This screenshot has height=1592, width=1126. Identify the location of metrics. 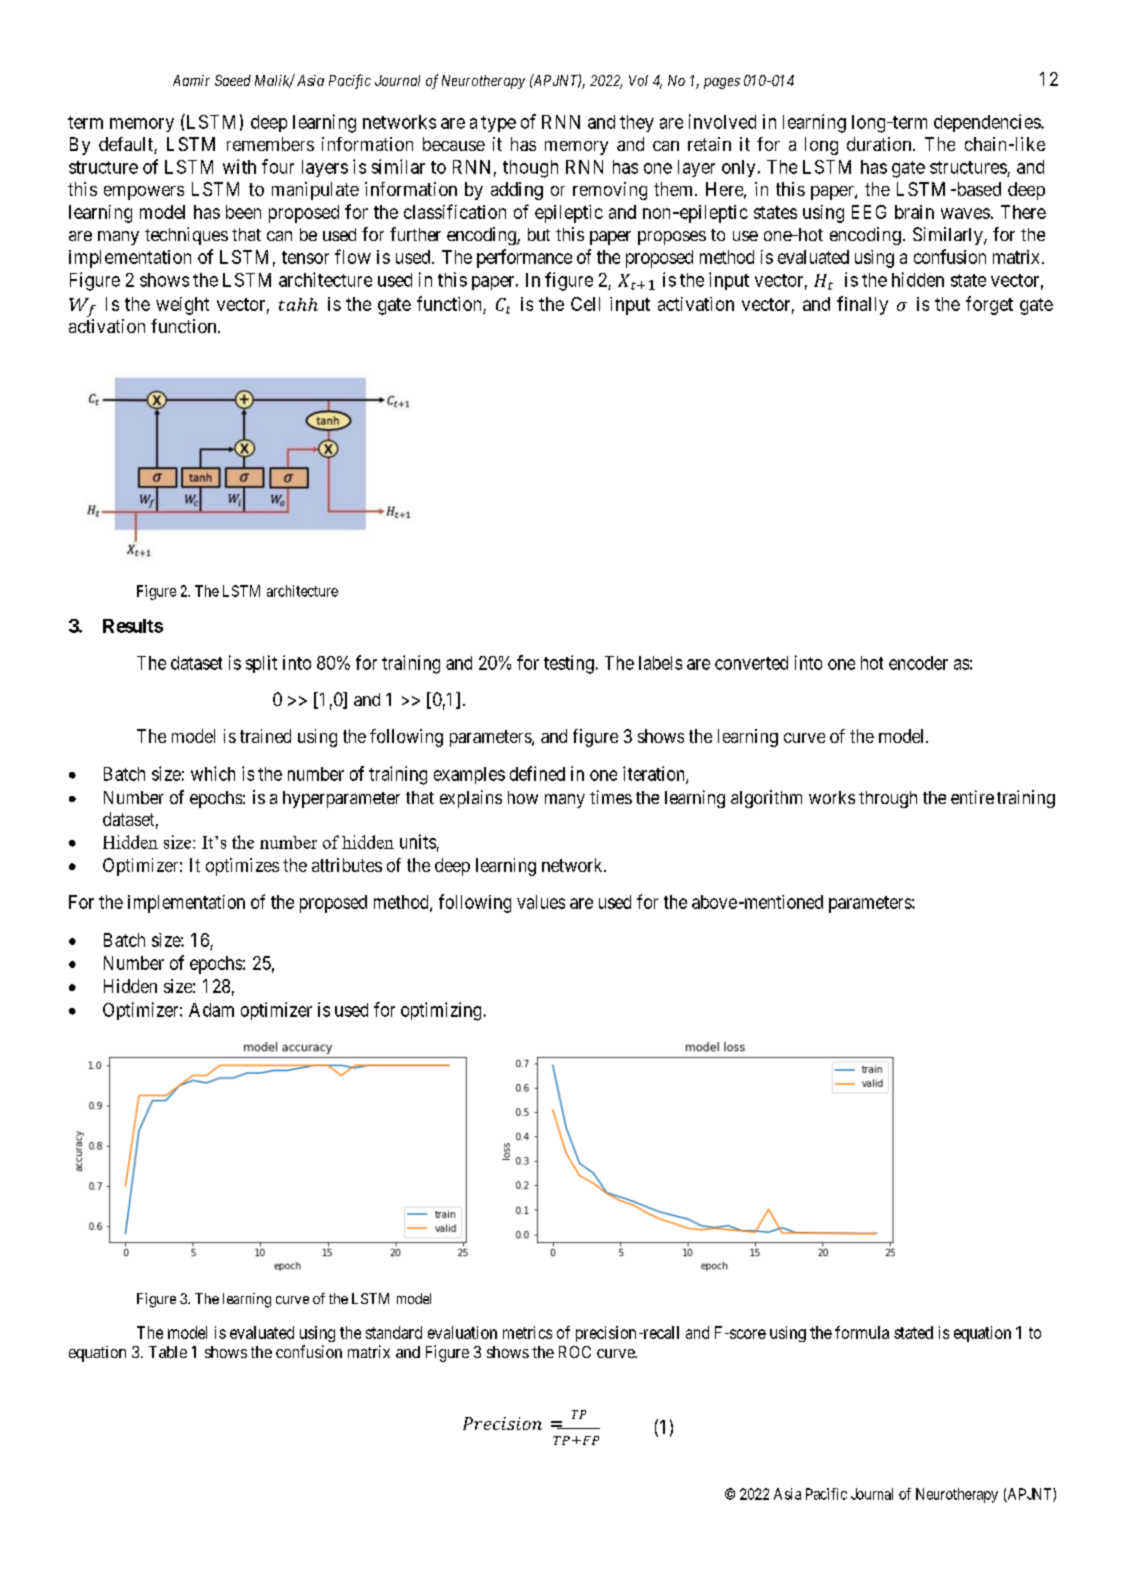
(527, 1332).
